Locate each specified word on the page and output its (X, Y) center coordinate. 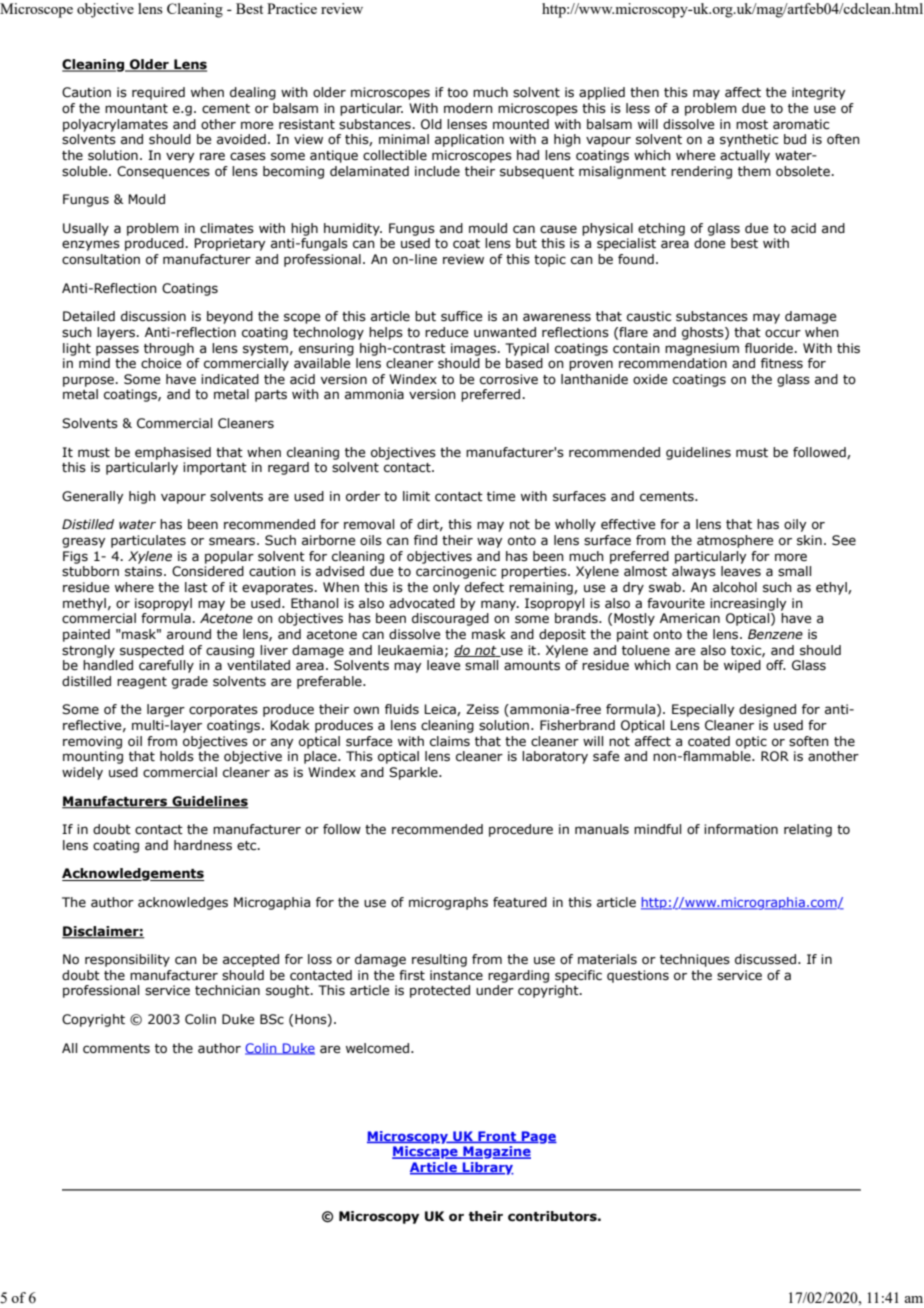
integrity (818, 93)
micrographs (448, 903)
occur (783, 333)
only (446, 588)
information (741, 829)
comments (116, 1049)
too (457, 92)
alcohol (735, 587)
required (158, 93)
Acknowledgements (133, 874)
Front (497, 1137)
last (196, 587)
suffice (461, 316)
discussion (153, 316)
